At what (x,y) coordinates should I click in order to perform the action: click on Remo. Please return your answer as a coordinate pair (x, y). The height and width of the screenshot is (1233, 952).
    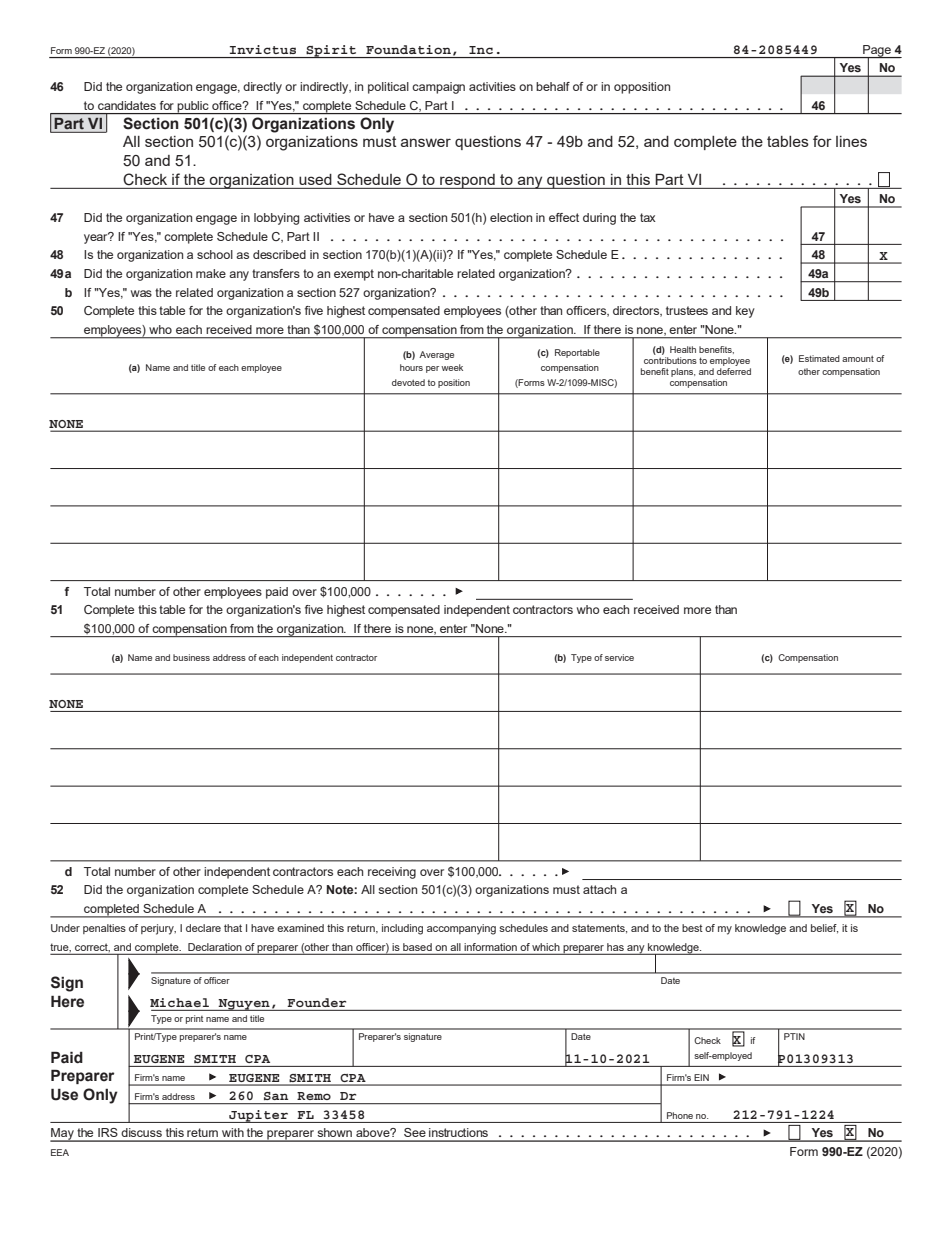
    Looking at the image, I should click on (314, 1096).
